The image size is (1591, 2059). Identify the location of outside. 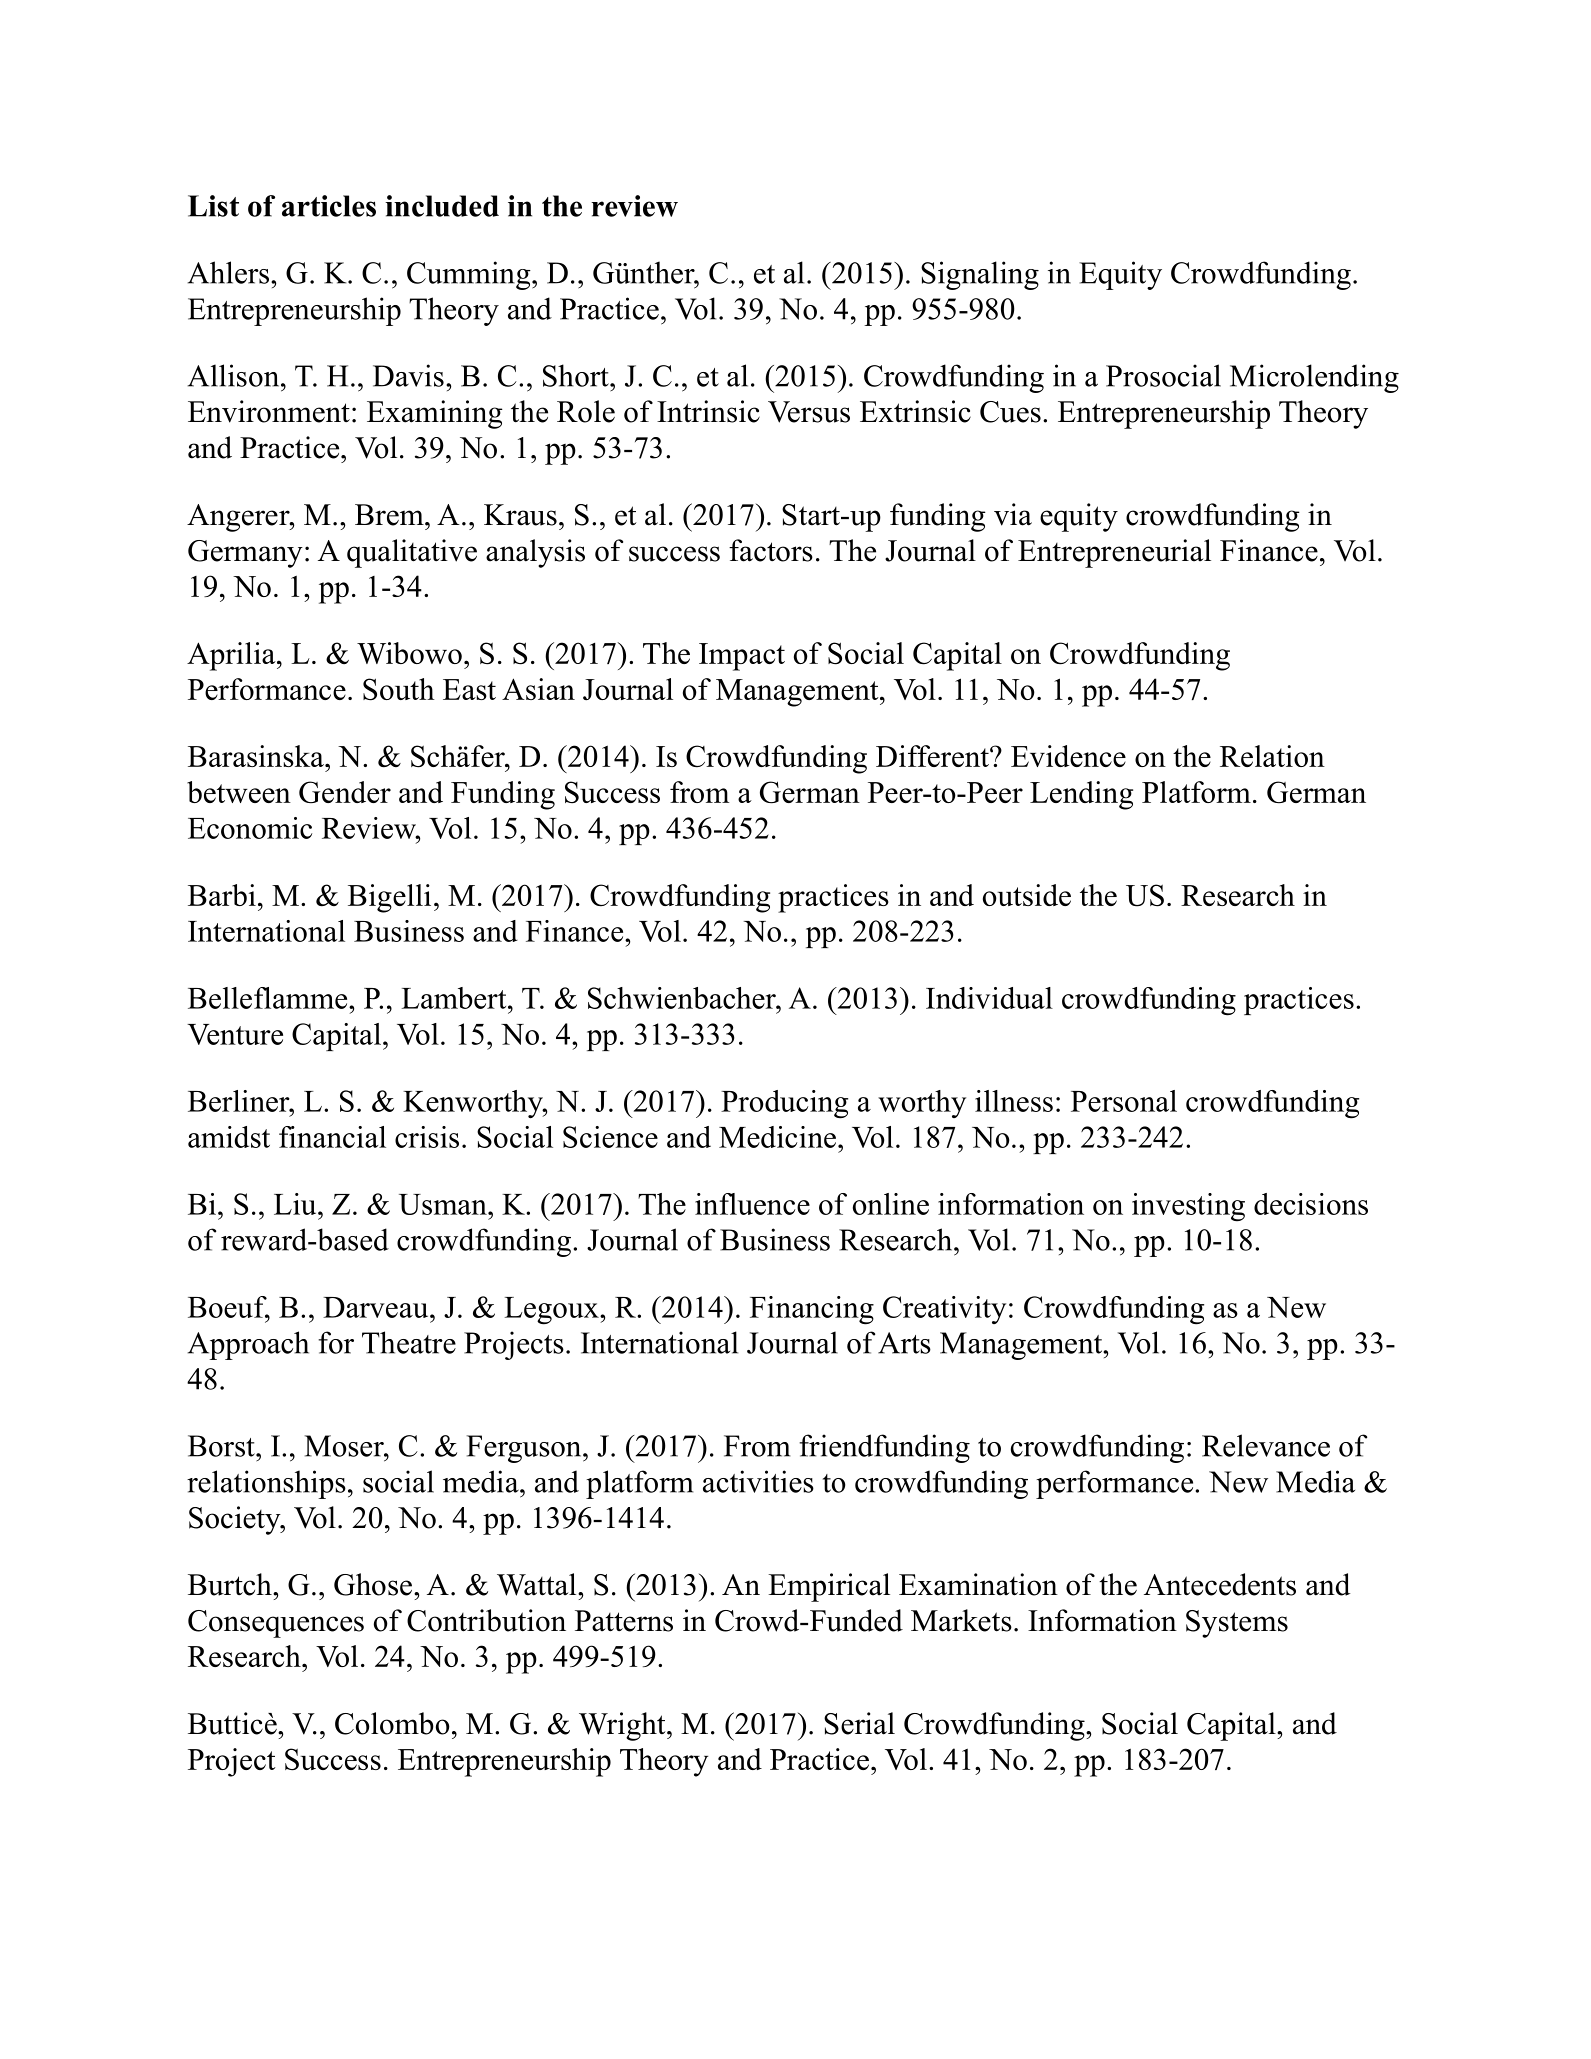
(1027, 895).
